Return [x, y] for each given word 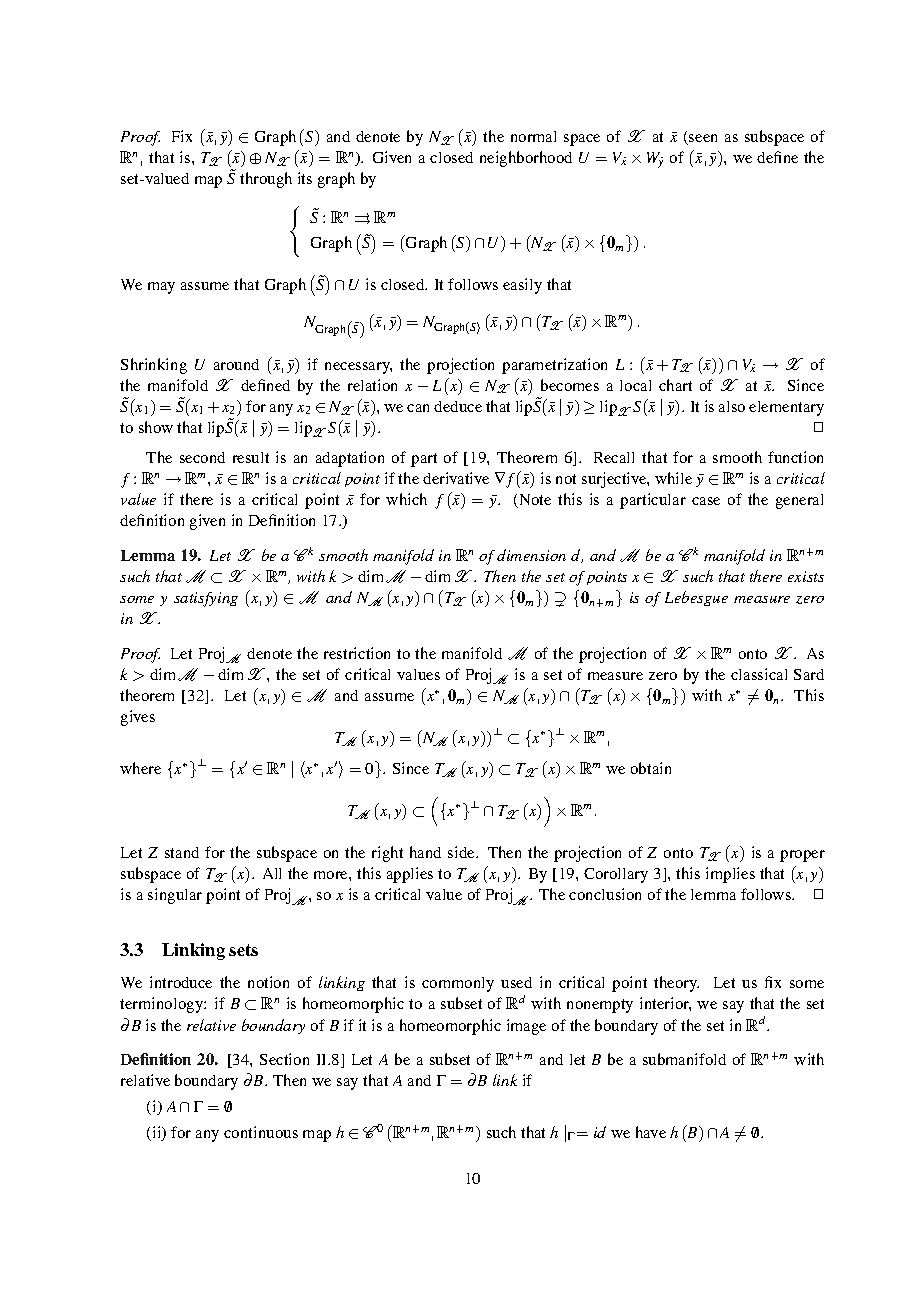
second [202, 457]
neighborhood [526, 159]
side [462, 852]
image [526, 1027]
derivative [456, 478]
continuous [261, 1132]
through [266, 180]
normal [533, 136]
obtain [651, 768]
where [140, 768]
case [706, 501]
